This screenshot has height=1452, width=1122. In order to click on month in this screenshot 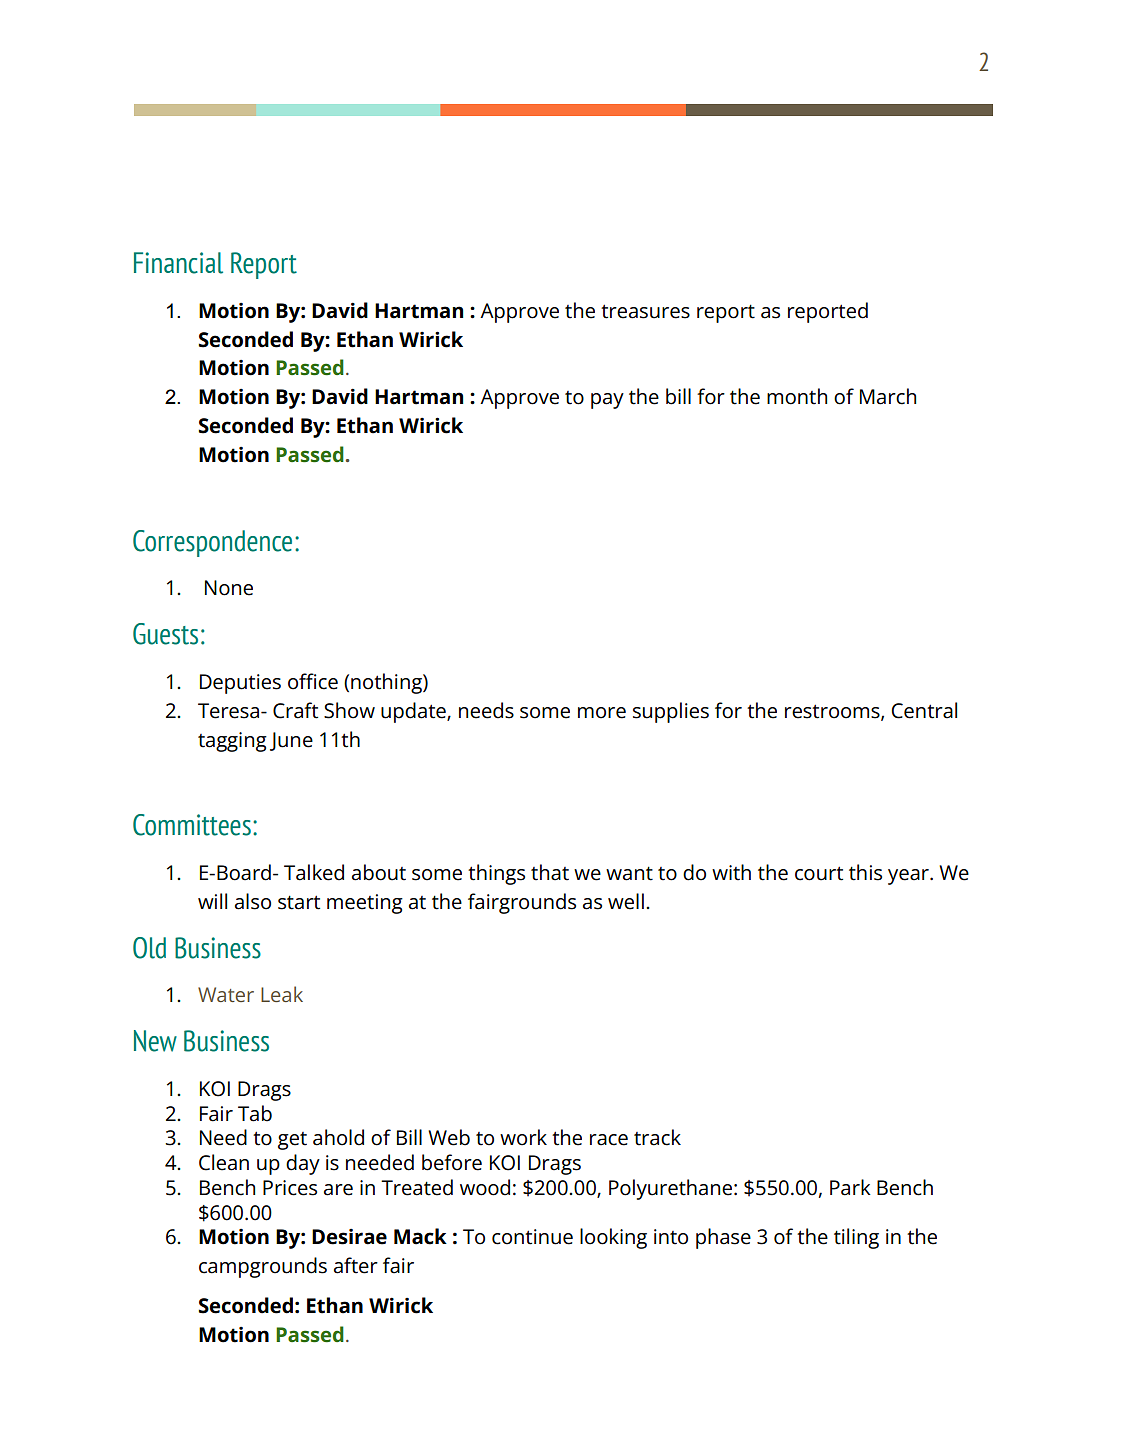, I will do `click(797, 396)`.
